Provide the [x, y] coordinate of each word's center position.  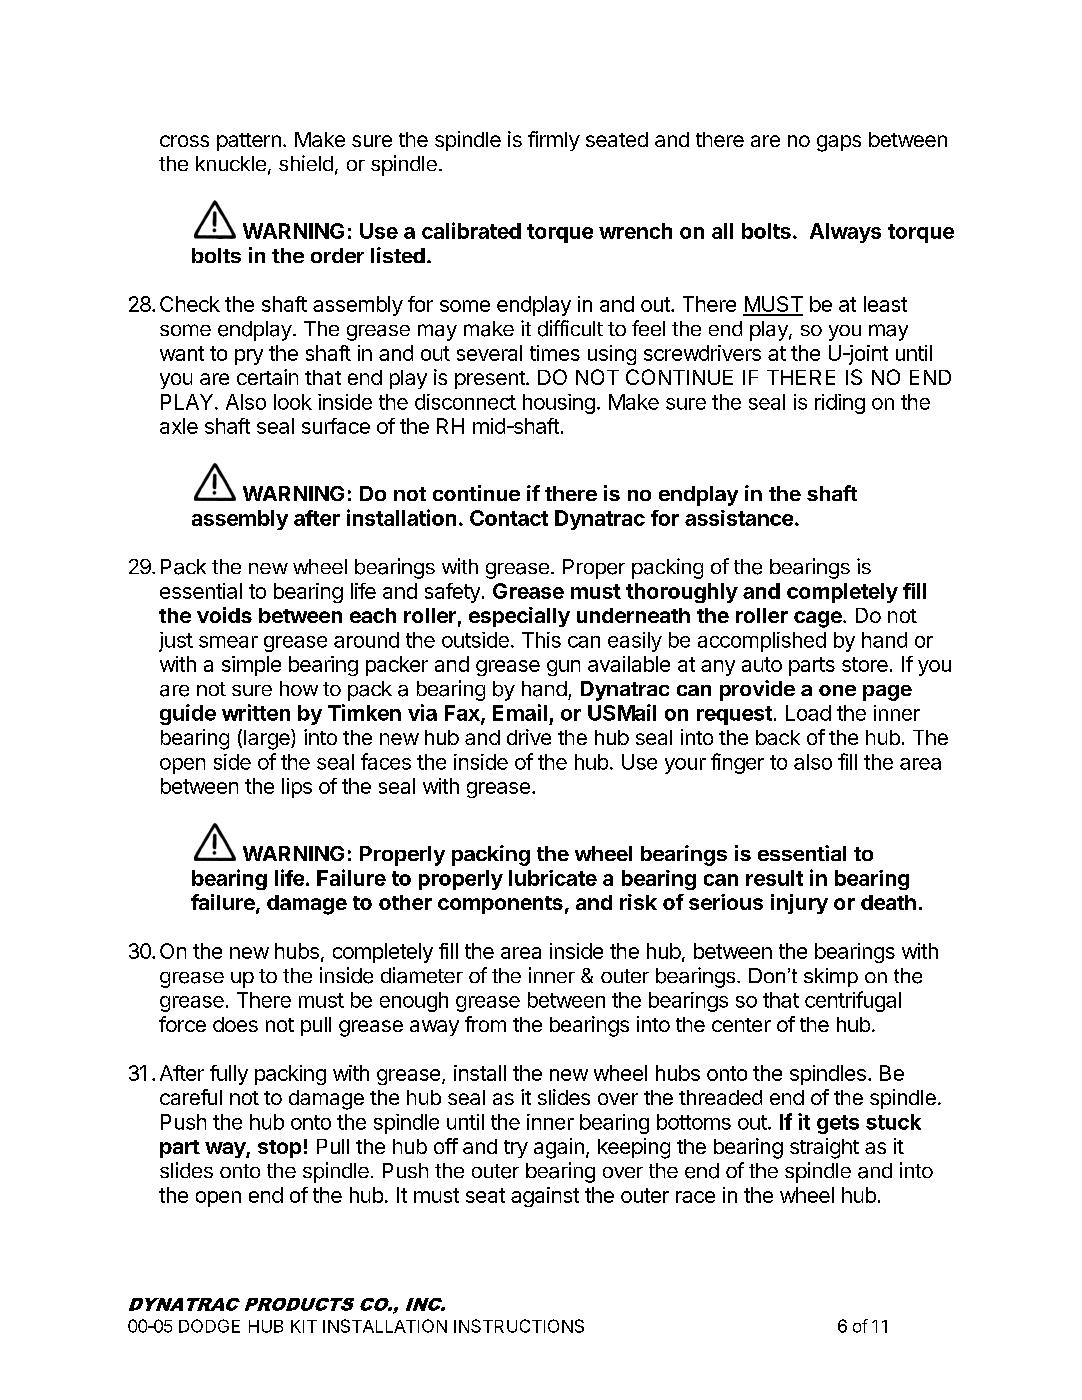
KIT [304, 1326]
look [293, 402]
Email [520, 712]
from [485, 1024]
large [268, 739]
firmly [554, 141]
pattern [249, 142]
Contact [509, 518]
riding [840, 404]
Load [808, 713]
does [235, 1024]
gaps [839, 143]
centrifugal [853, 1001]
